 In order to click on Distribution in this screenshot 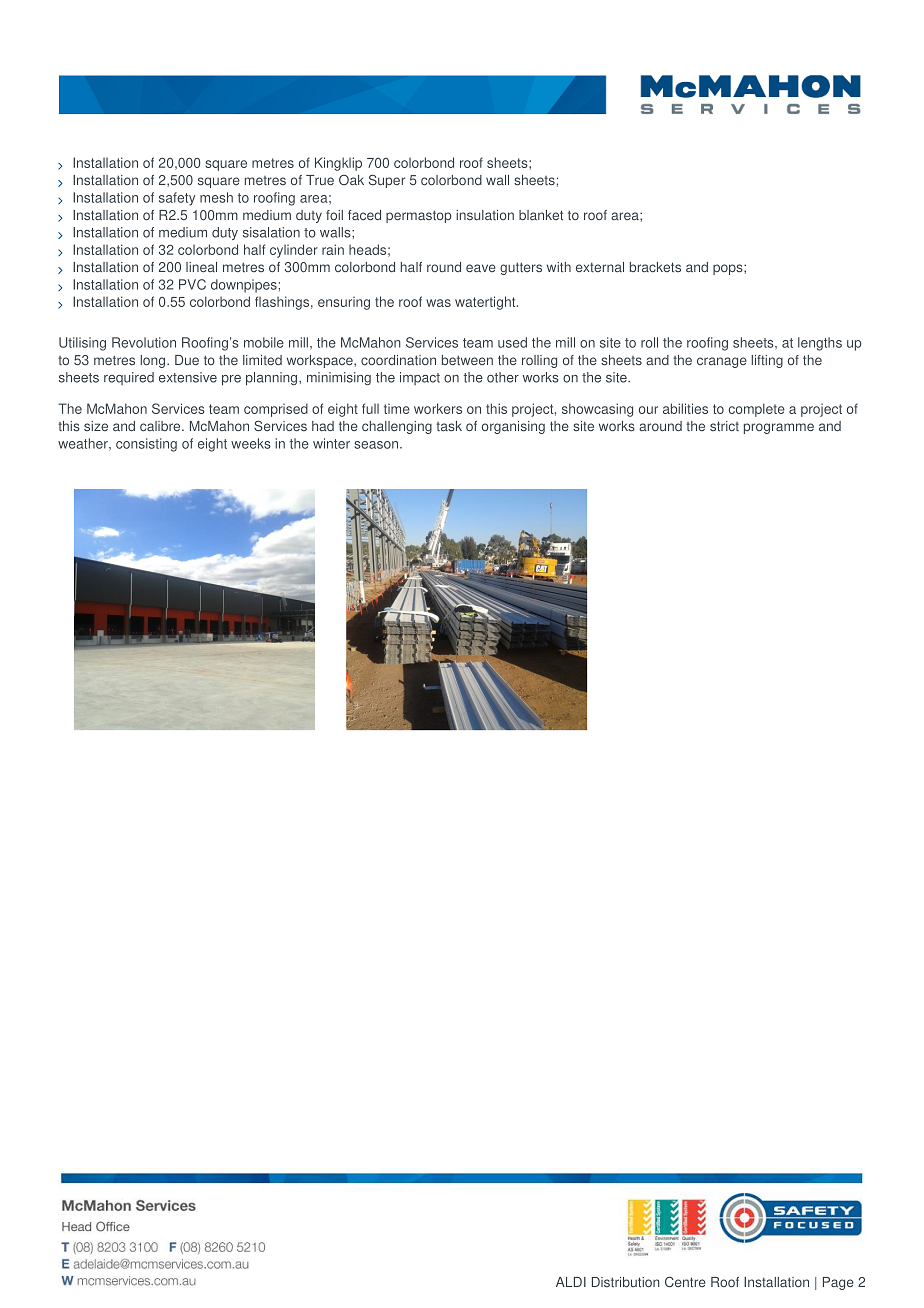, I will do `click(626, 1282)`.
